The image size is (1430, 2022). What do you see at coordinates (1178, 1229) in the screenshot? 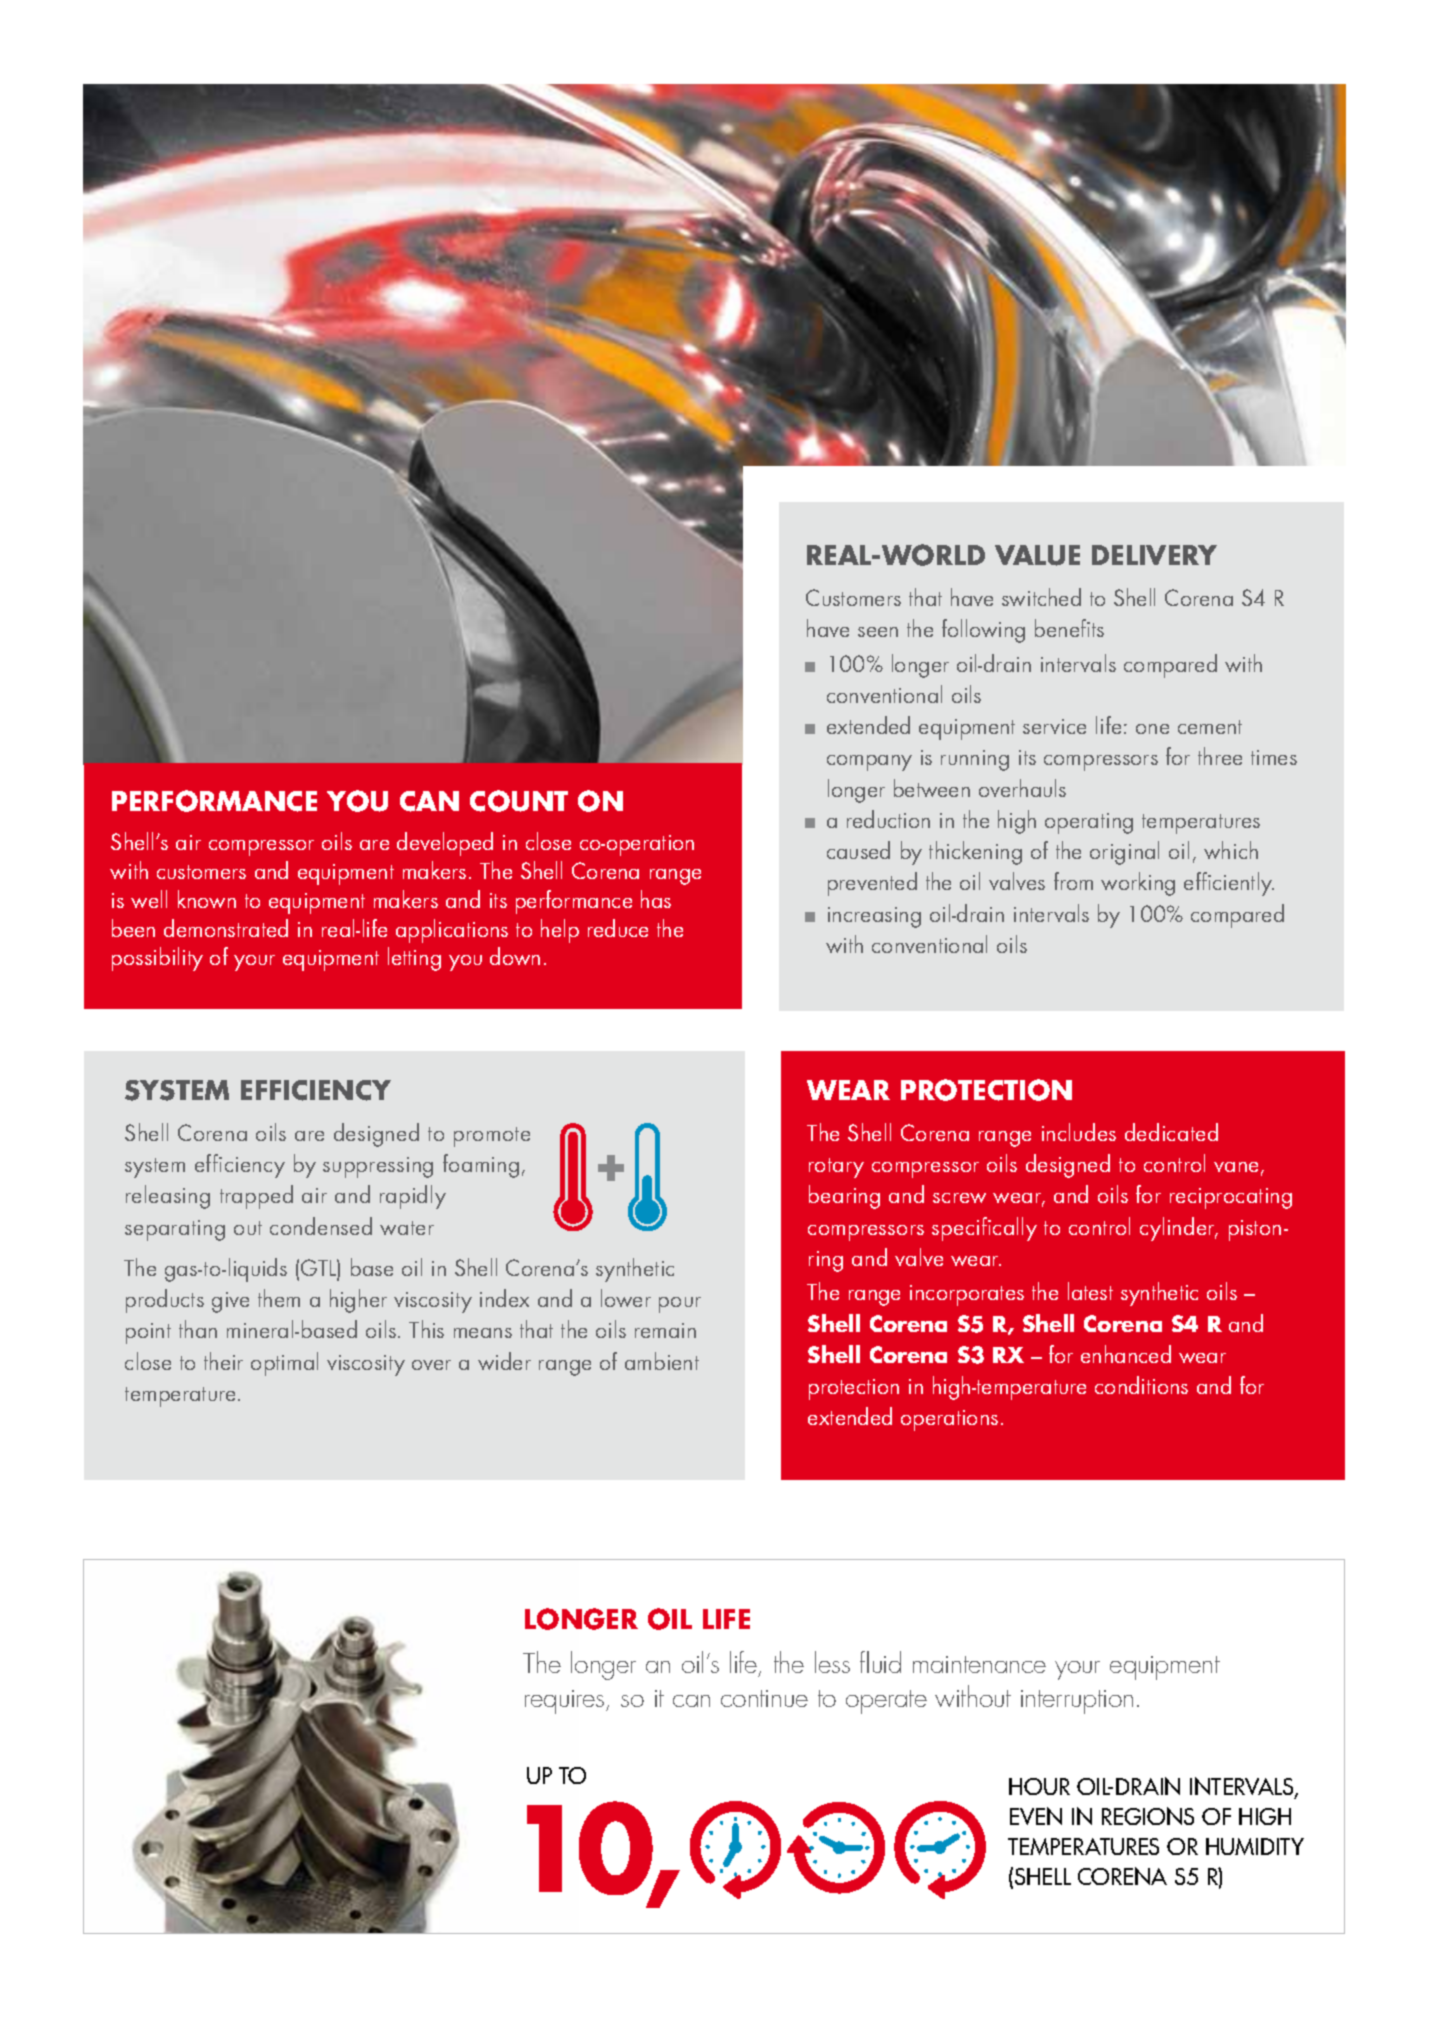
I see `cylinder` at bounding box center [1178, 1229].
